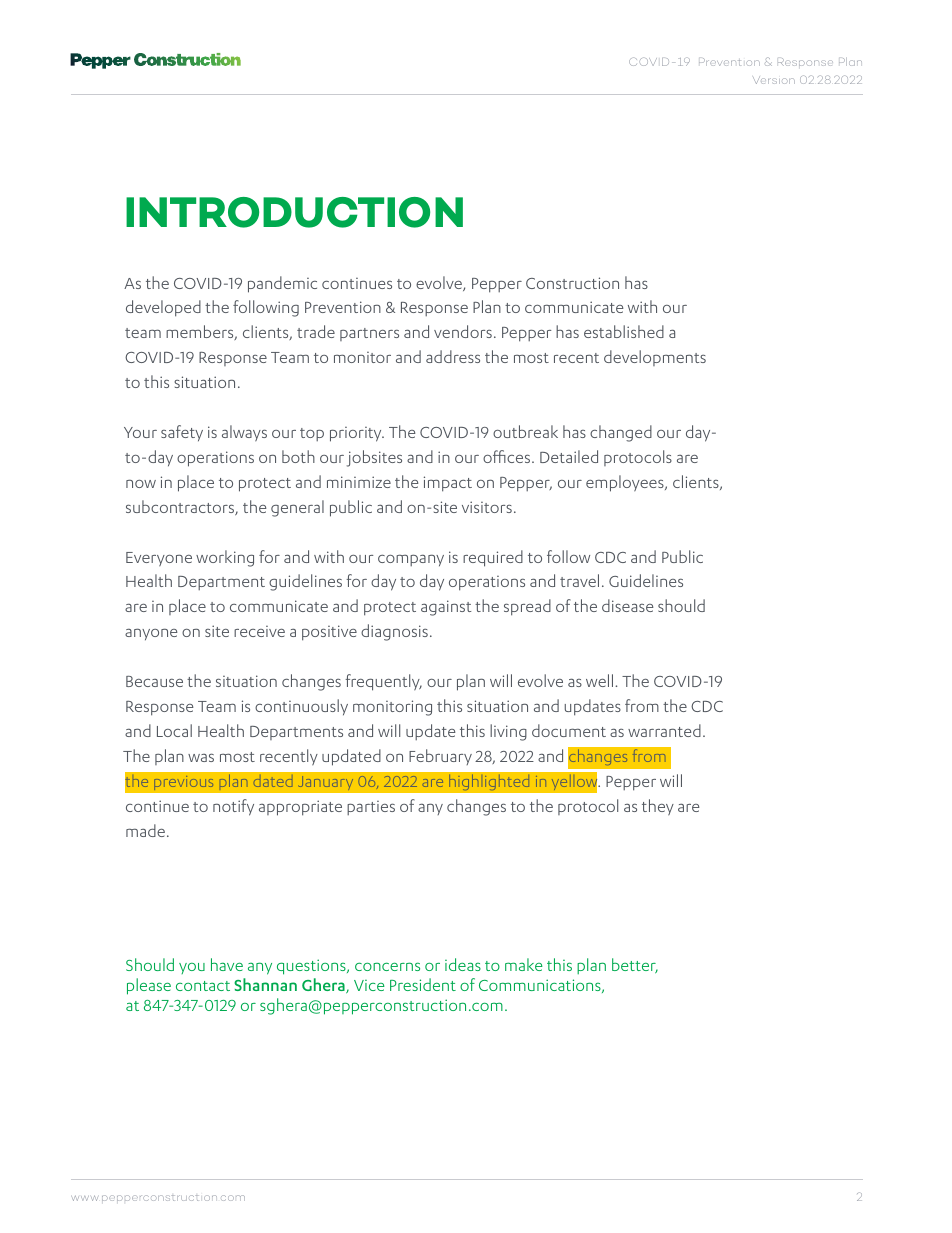  I want to click on working, so click(225, 558).
